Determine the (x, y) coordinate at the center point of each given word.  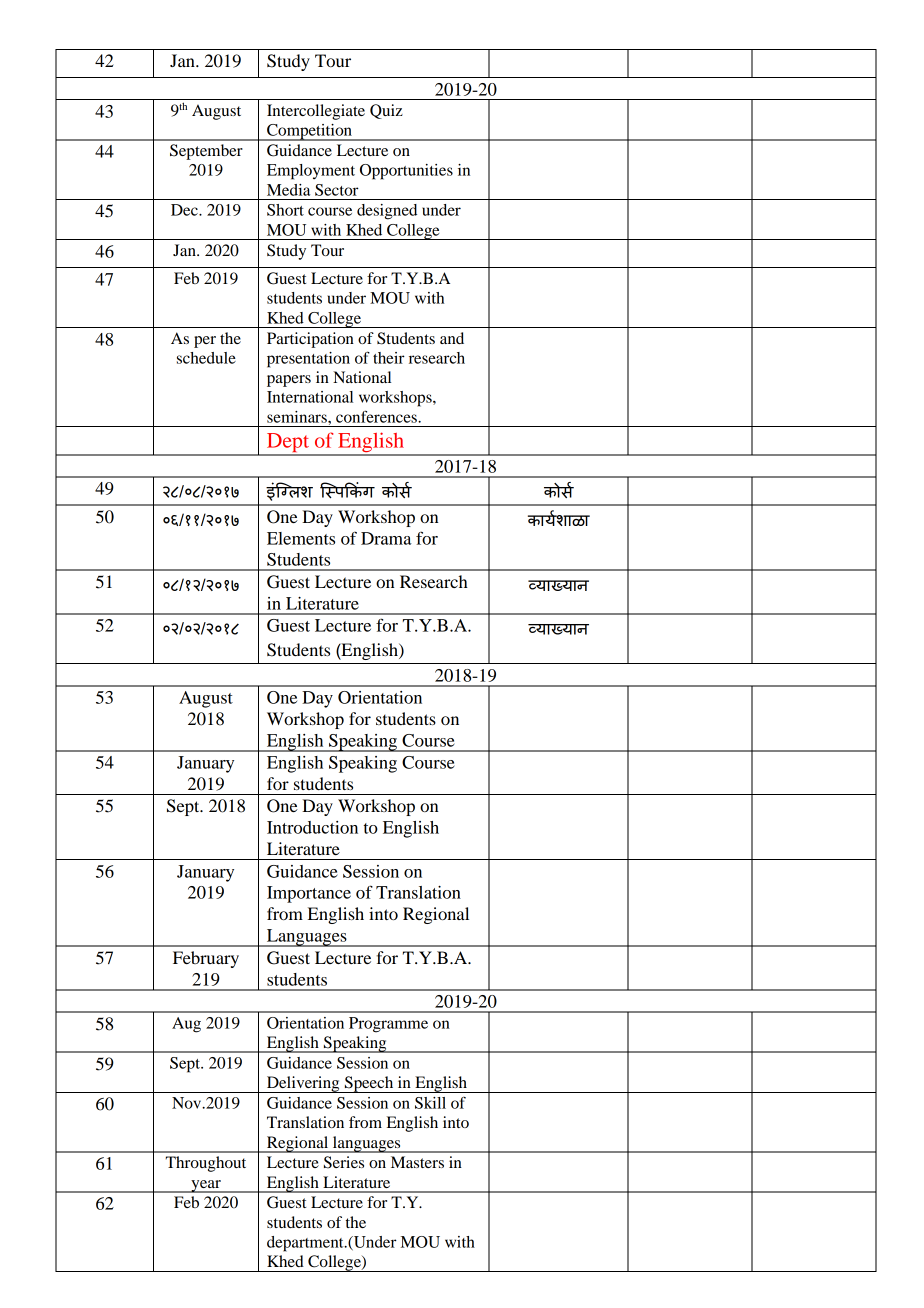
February (206, 959)
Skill (430, 1103)
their (389, 358)
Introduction (312, 827)
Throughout (206, 1164)
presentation (308, 360)
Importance (309, 894)
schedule (206, 358)
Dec (185, 210)
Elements (301, 538)
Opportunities (406, 172)
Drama (386, 538)
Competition (309, 132)
